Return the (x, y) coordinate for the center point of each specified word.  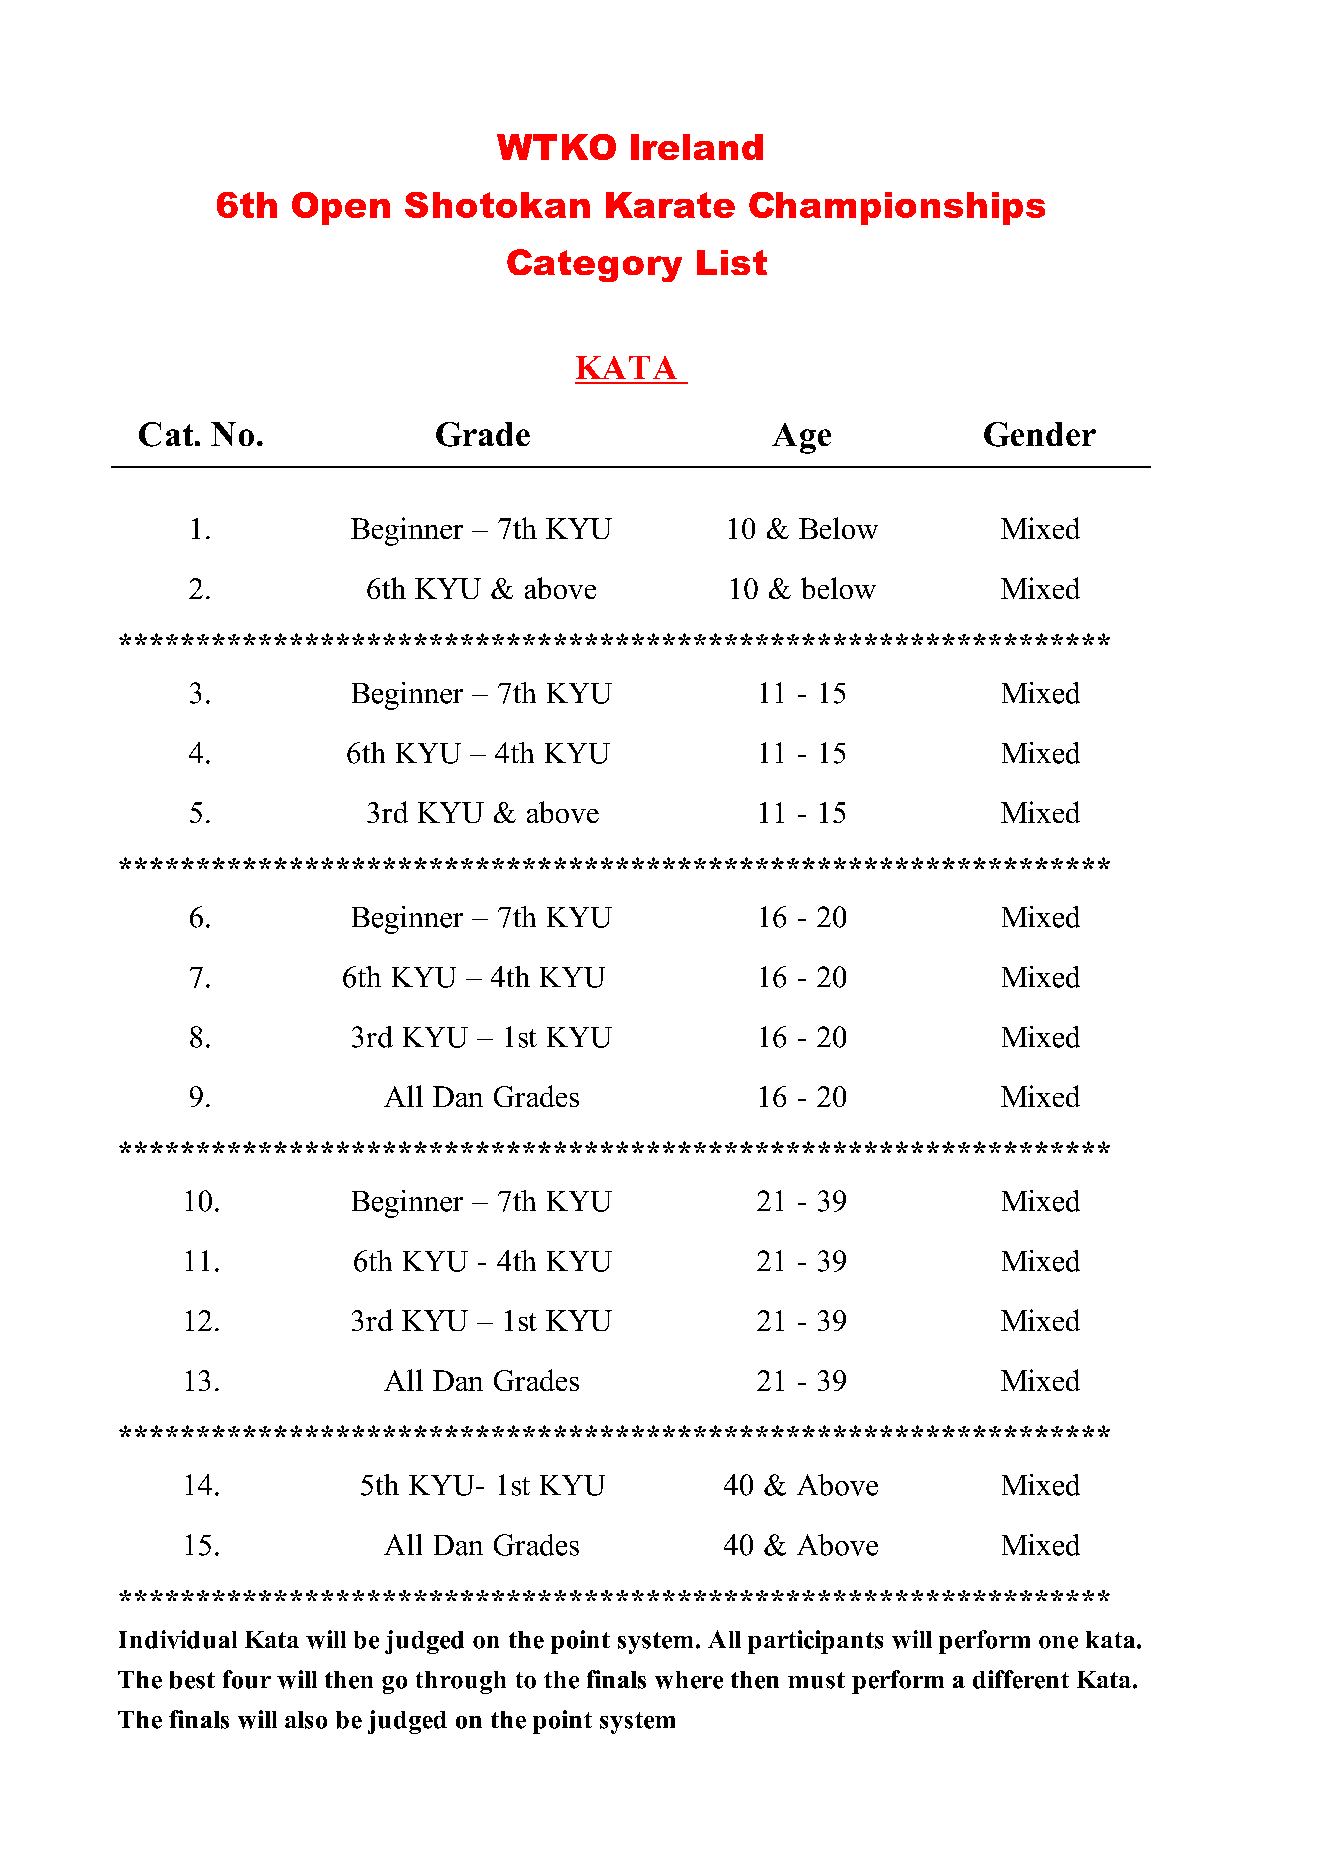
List (732, 262)
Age (801, 438)
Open (341, 208)
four (247, 1679)
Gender (1040, 434)
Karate (670, 205)
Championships (897, 208)
